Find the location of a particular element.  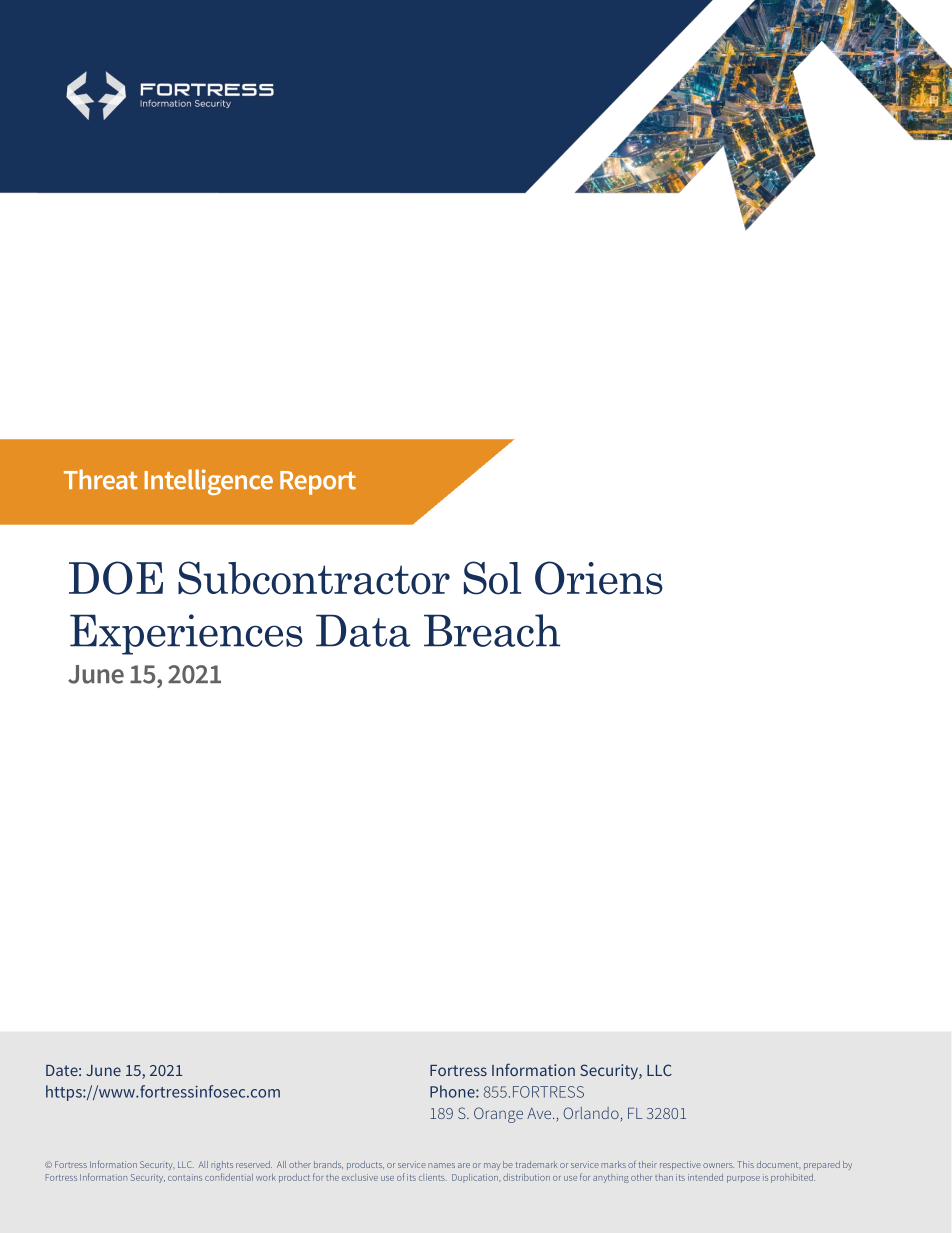

names is located at coordinates (441, 1165).
